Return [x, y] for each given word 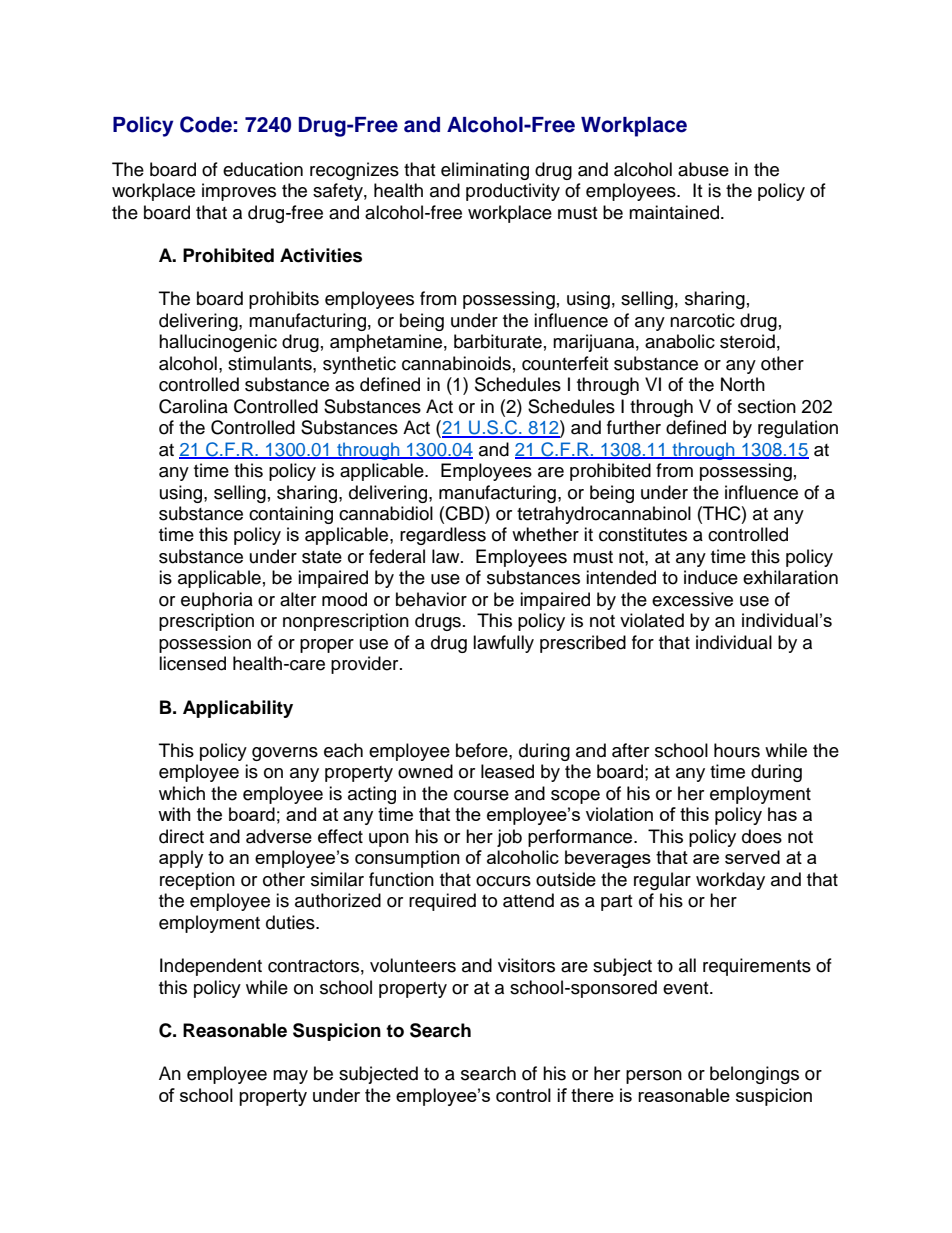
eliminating [485, 171]
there [592, 1095]
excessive [692, 599]
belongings [754, 1075]
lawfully [503, 644]
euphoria [217, 601]
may [290, 1077]
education [263, 169]
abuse [703, 169]
